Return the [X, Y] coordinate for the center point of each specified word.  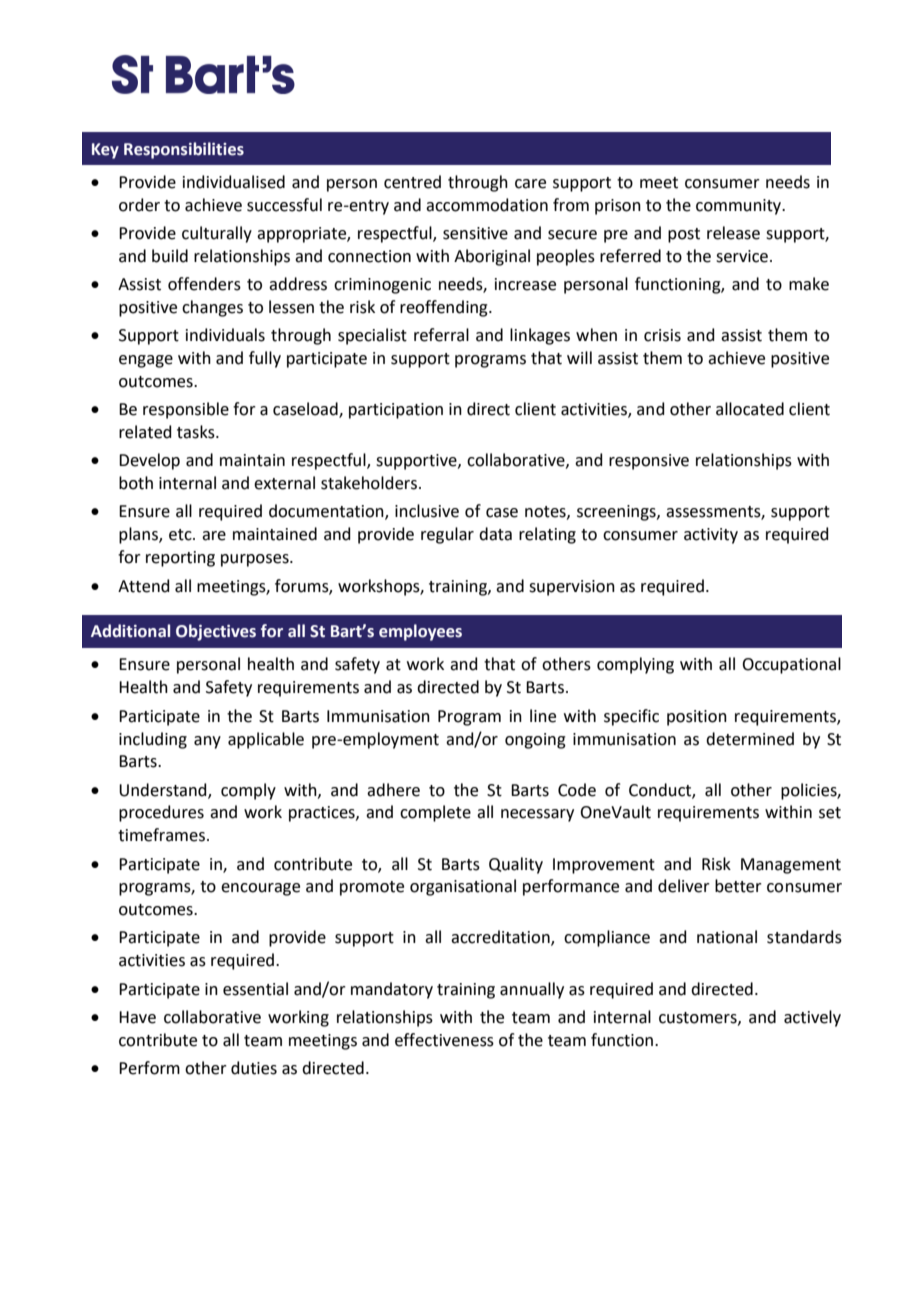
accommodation [487, 205]
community [740, 207]
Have [137, 1017]
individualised [234, 182]
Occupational [791, 665]
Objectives [216, 632]
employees [420, 632]
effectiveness [444, 1040]
